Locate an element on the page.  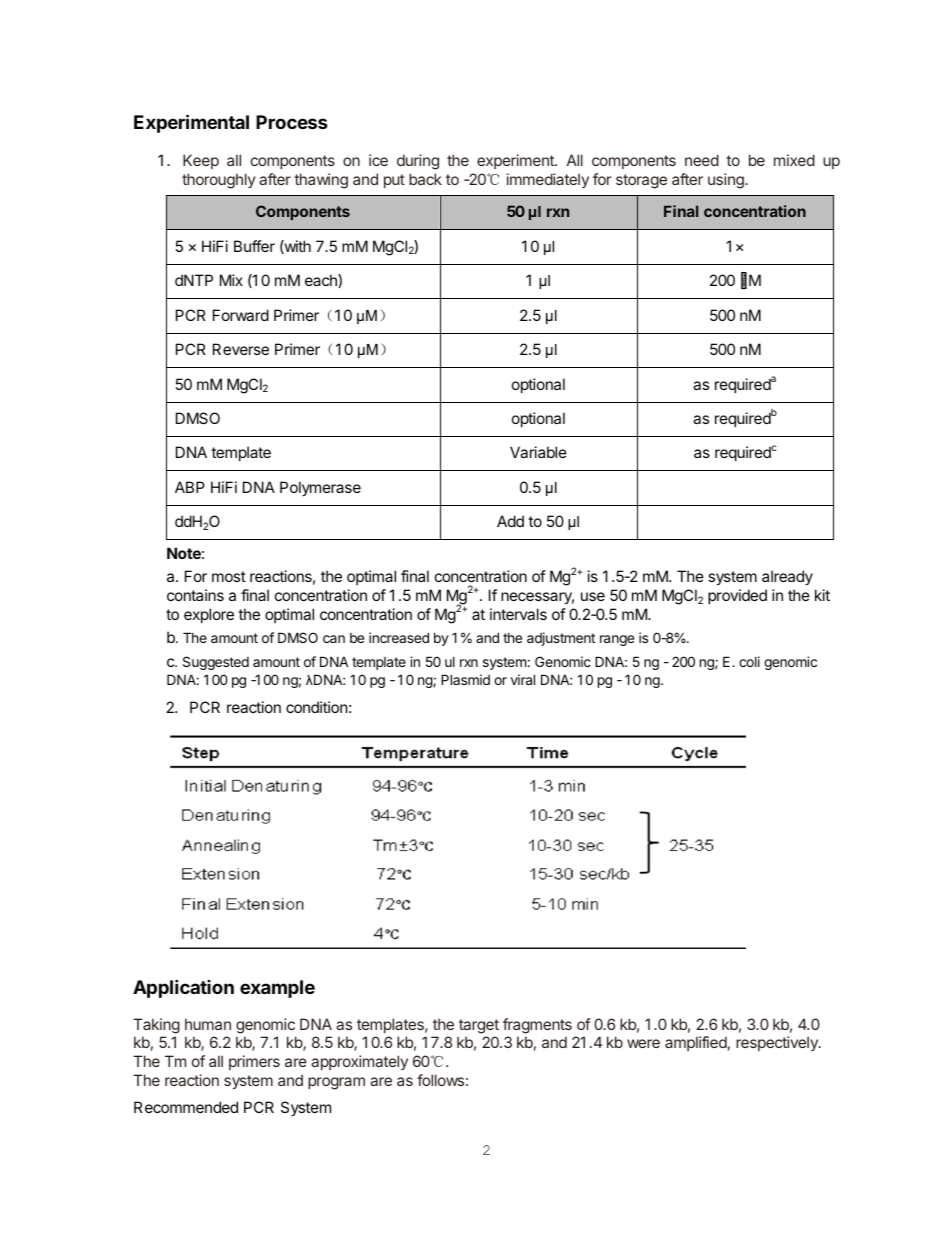
Keep is located at coordinates (201, 161).
